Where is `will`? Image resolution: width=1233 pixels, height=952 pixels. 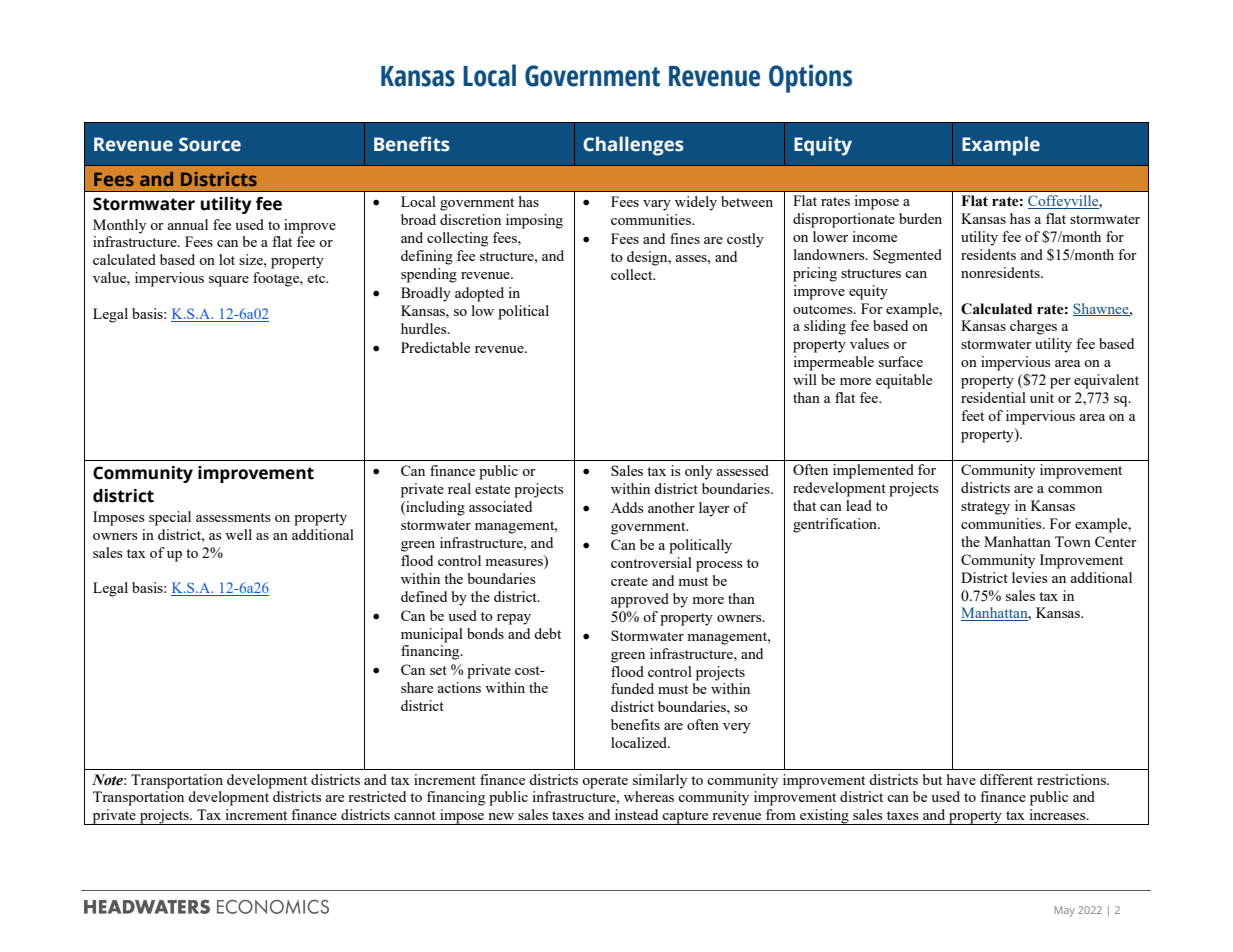
will is located at coordinates (805, 379).
